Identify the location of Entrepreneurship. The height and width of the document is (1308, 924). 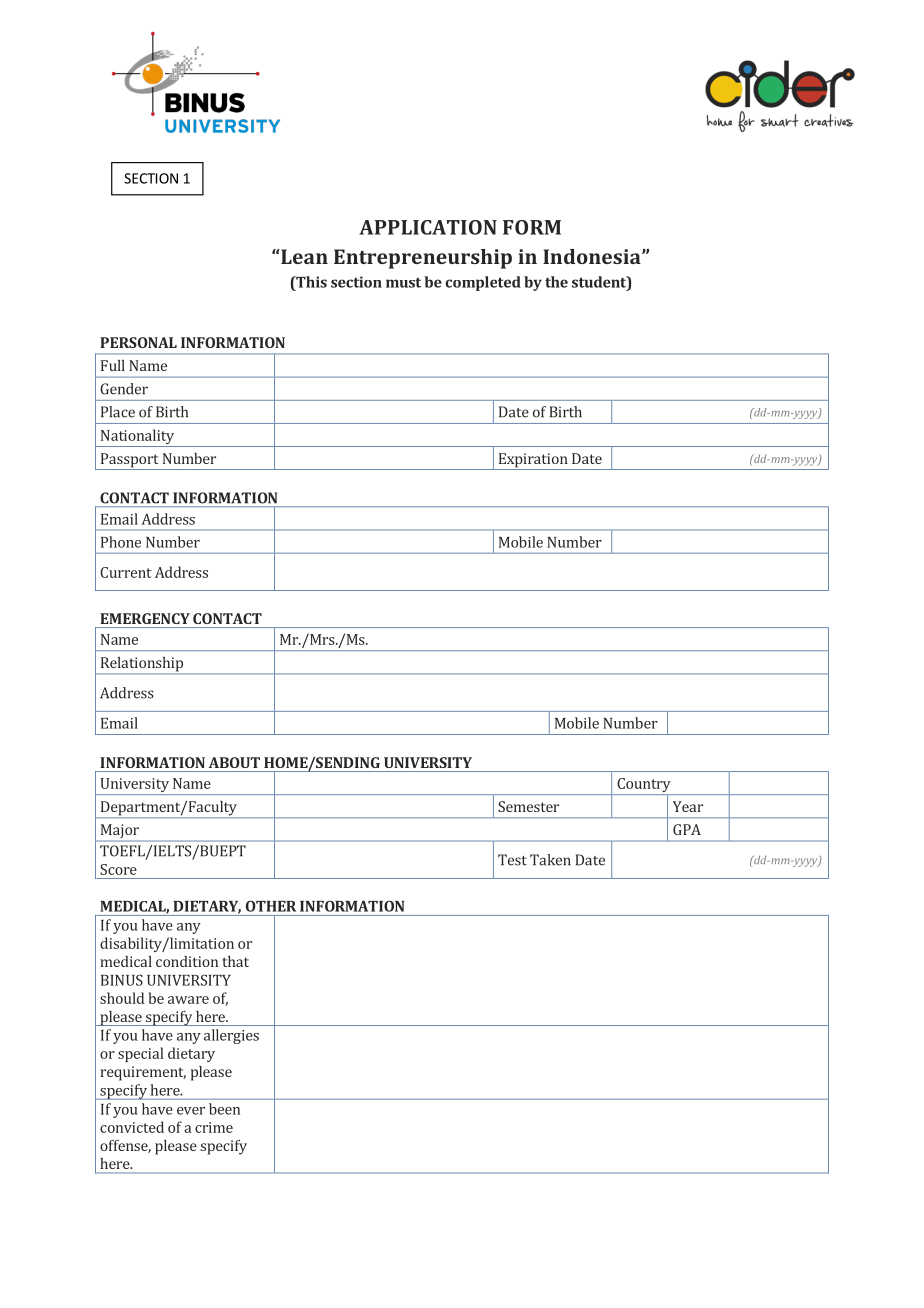
(423, 259).
